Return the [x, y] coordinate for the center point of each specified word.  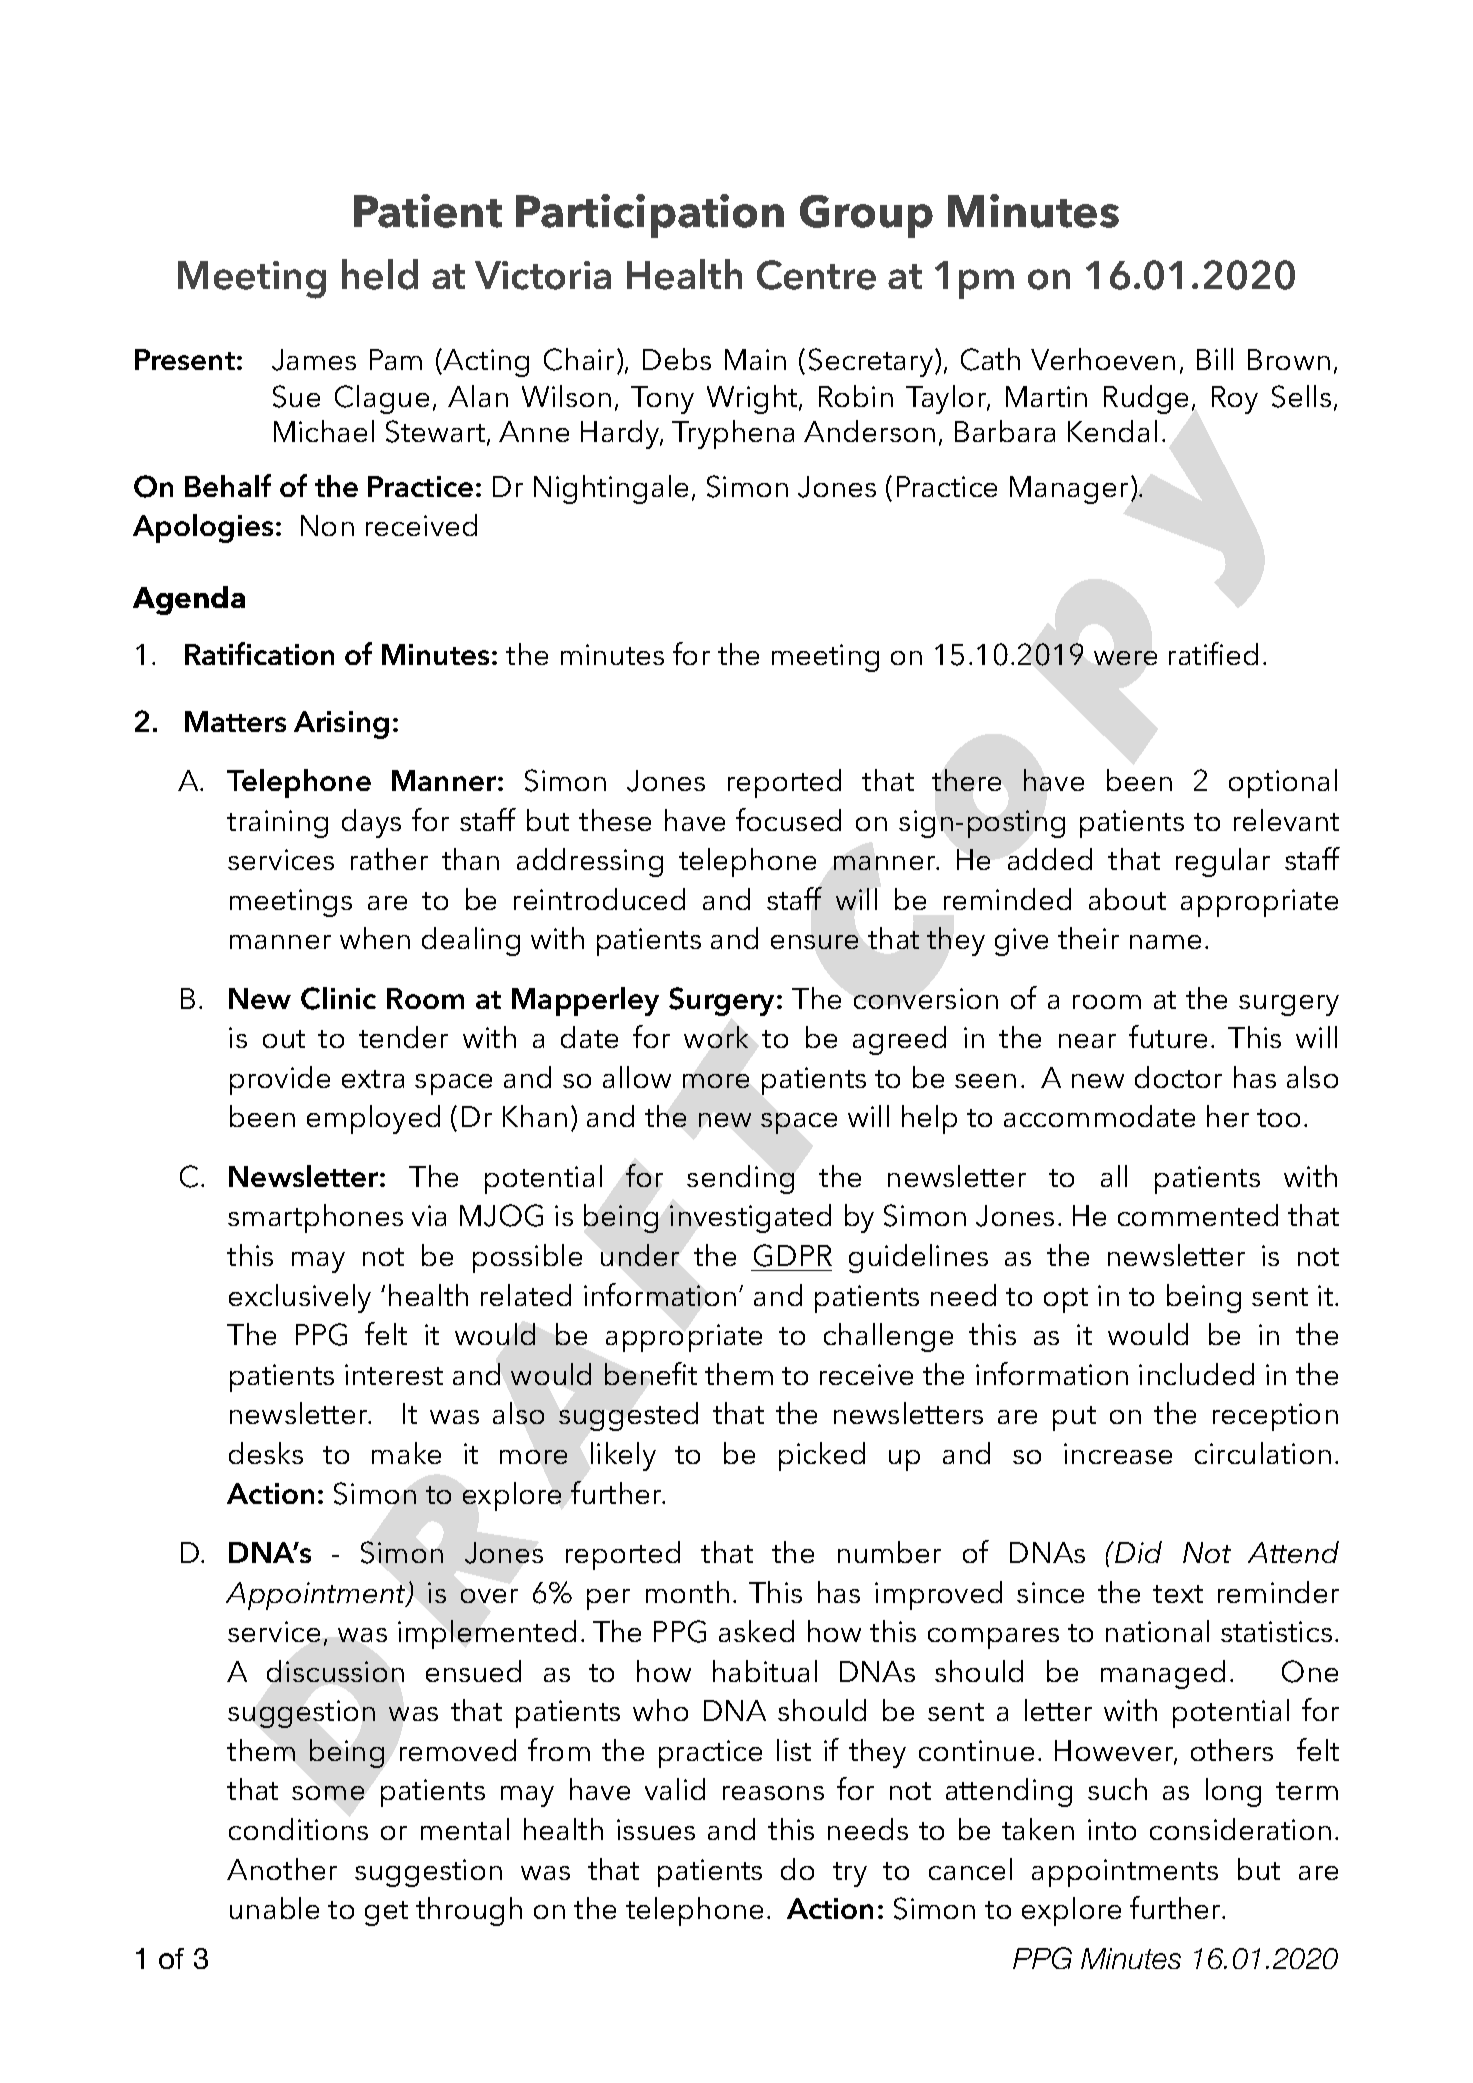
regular [1223, 862]
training [277, 824]
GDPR [793, 1255]
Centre [816, 275]
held [380, 274]
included [1196, 1374]
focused [788, 819]
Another [282, 1869]
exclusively [300, 1298]
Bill [1215, 359]
